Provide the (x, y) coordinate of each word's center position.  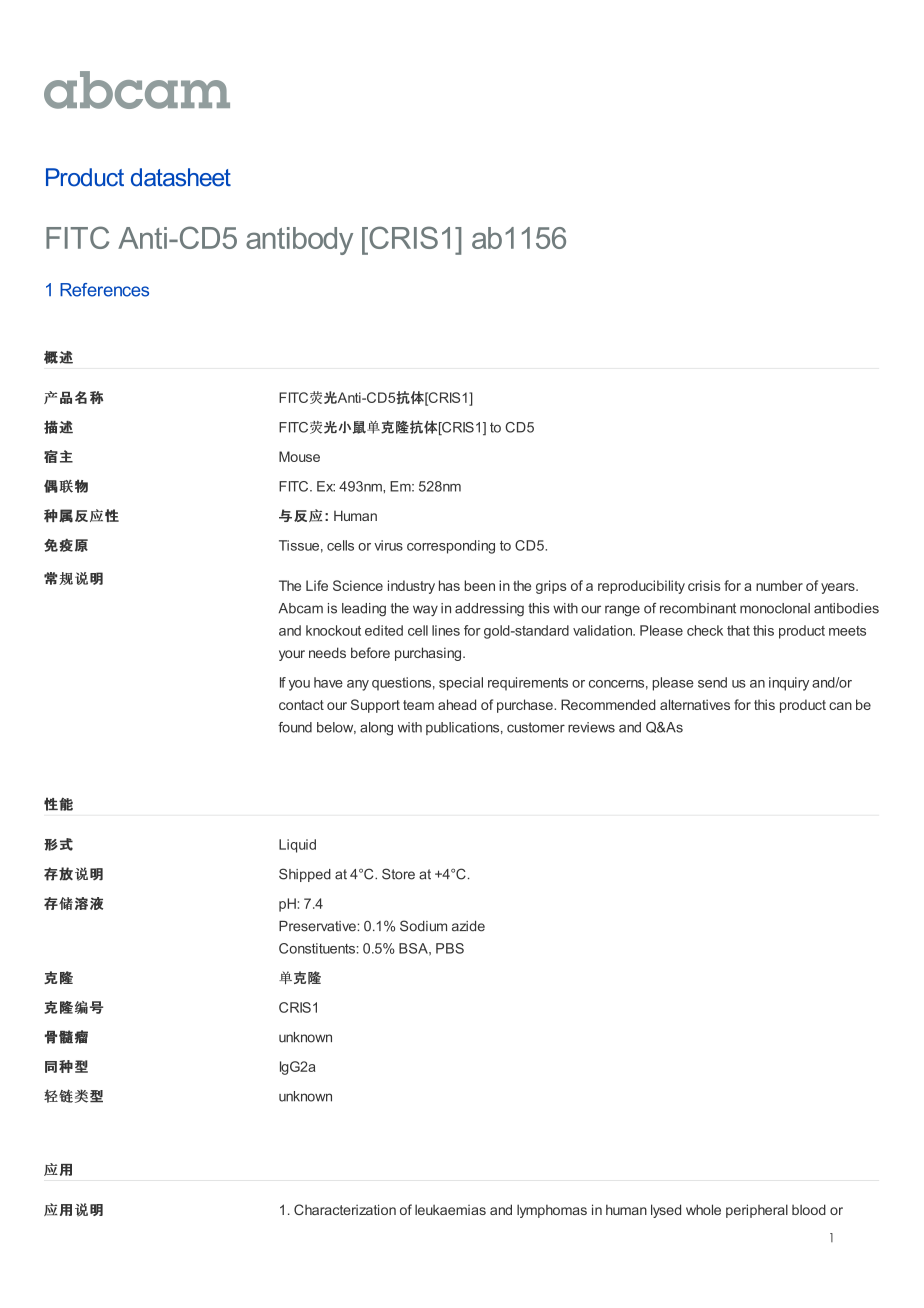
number (779, 585)
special (461, 684)
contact (301, 705)
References (104, 290)
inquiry (789, 684)
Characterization (345, 1209)
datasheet (181, 177)
